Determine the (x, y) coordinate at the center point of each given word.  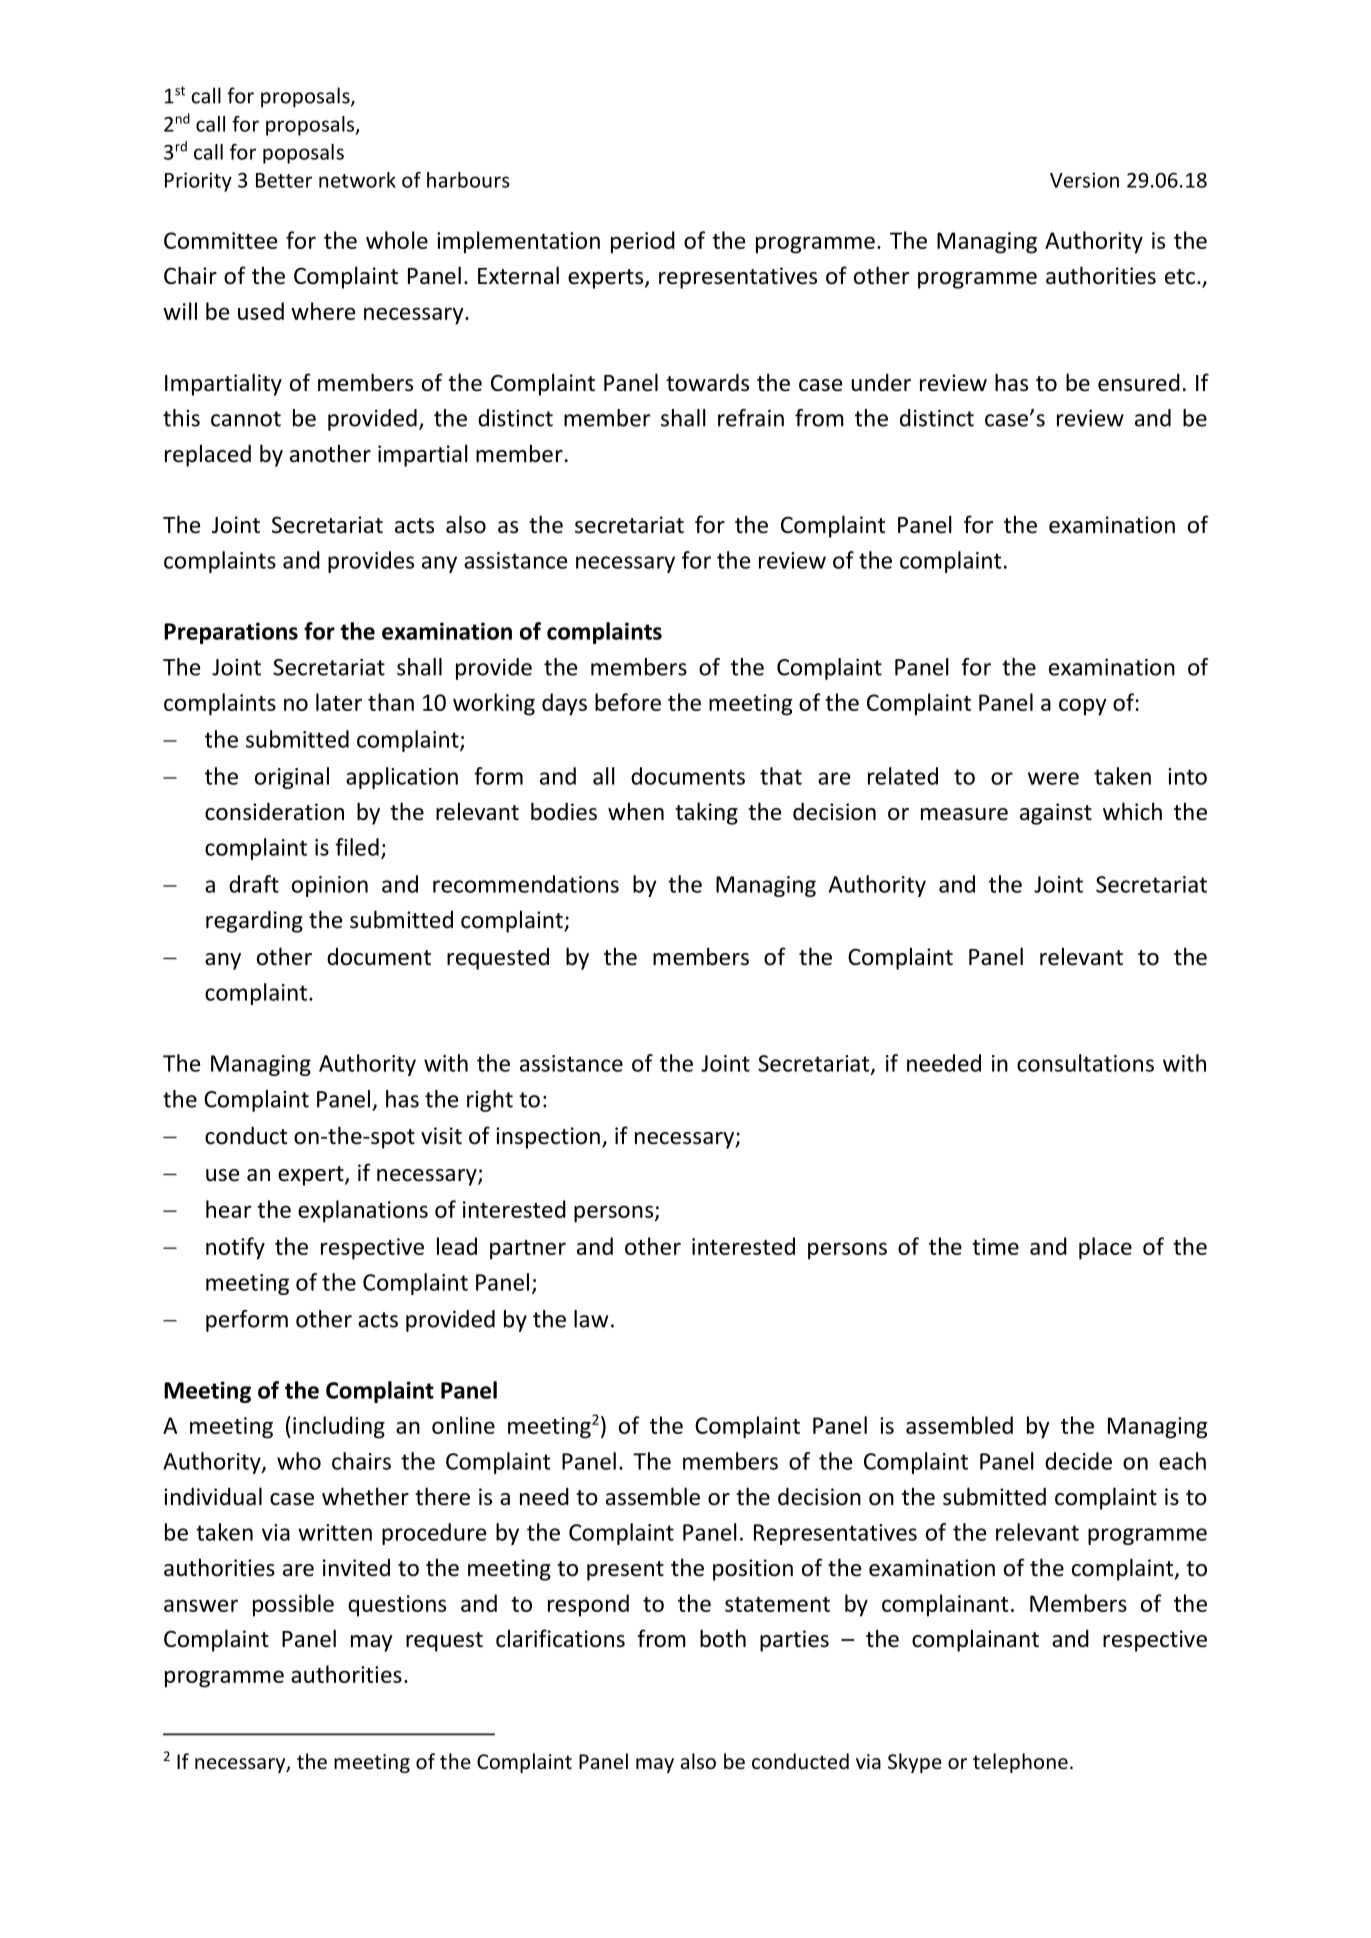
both (723, 1638)
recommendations (526, 884)
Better (284, 180)
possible (293, 1605)
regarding (254, 921)
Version (1084, 180)
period (643, 242)
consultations (1085, 1063)
